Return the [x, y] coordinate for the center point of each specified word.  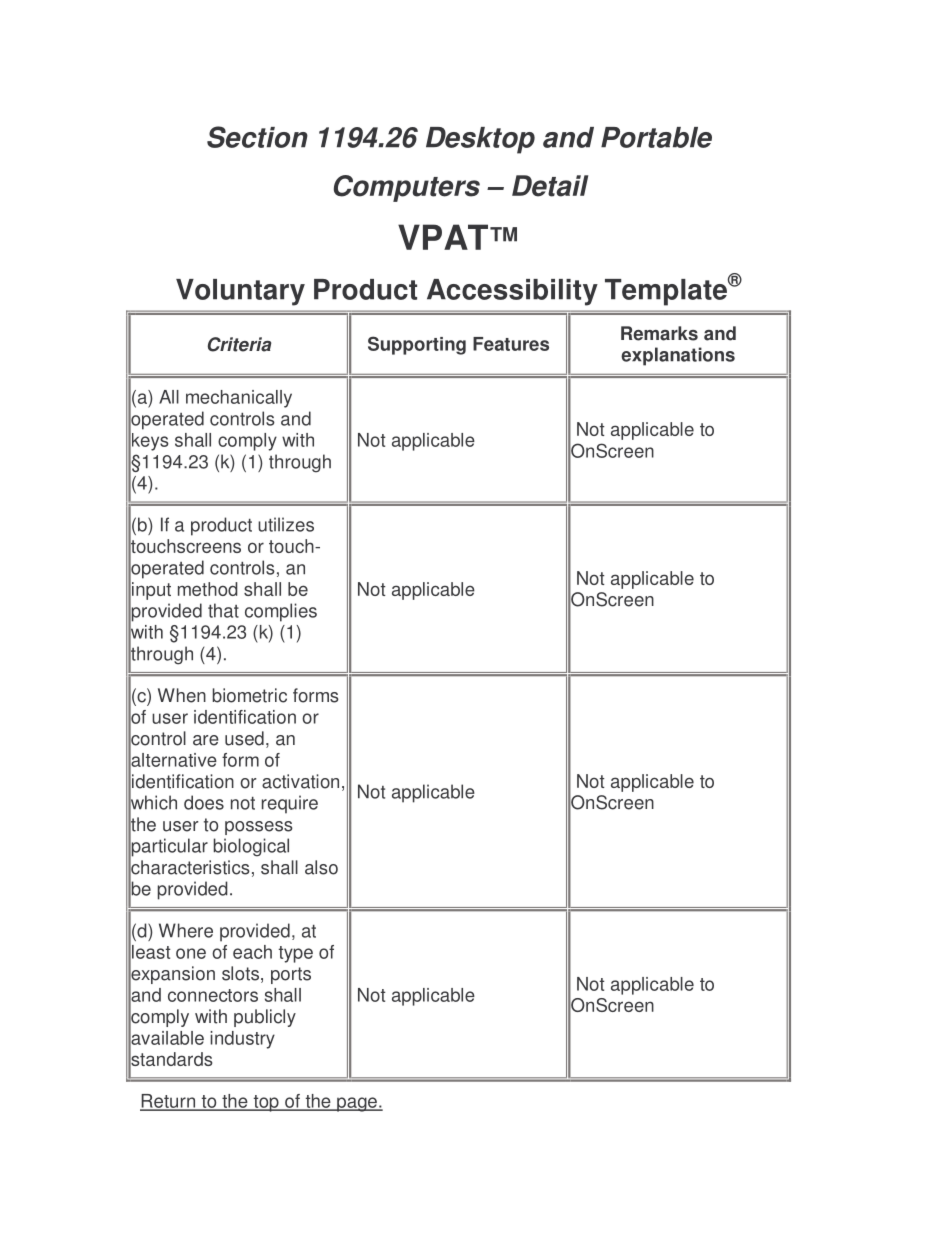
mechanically [239, 399]
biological [251, 847]
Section [257, 137]
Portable [656, 137]
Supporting [417, 345]
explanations [678, 356]
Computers [407, 188]
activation [300, 781]
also [321, 867]
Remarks [659, 333]
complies [281, 612]
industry [242, 1040]
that [223, 610]
